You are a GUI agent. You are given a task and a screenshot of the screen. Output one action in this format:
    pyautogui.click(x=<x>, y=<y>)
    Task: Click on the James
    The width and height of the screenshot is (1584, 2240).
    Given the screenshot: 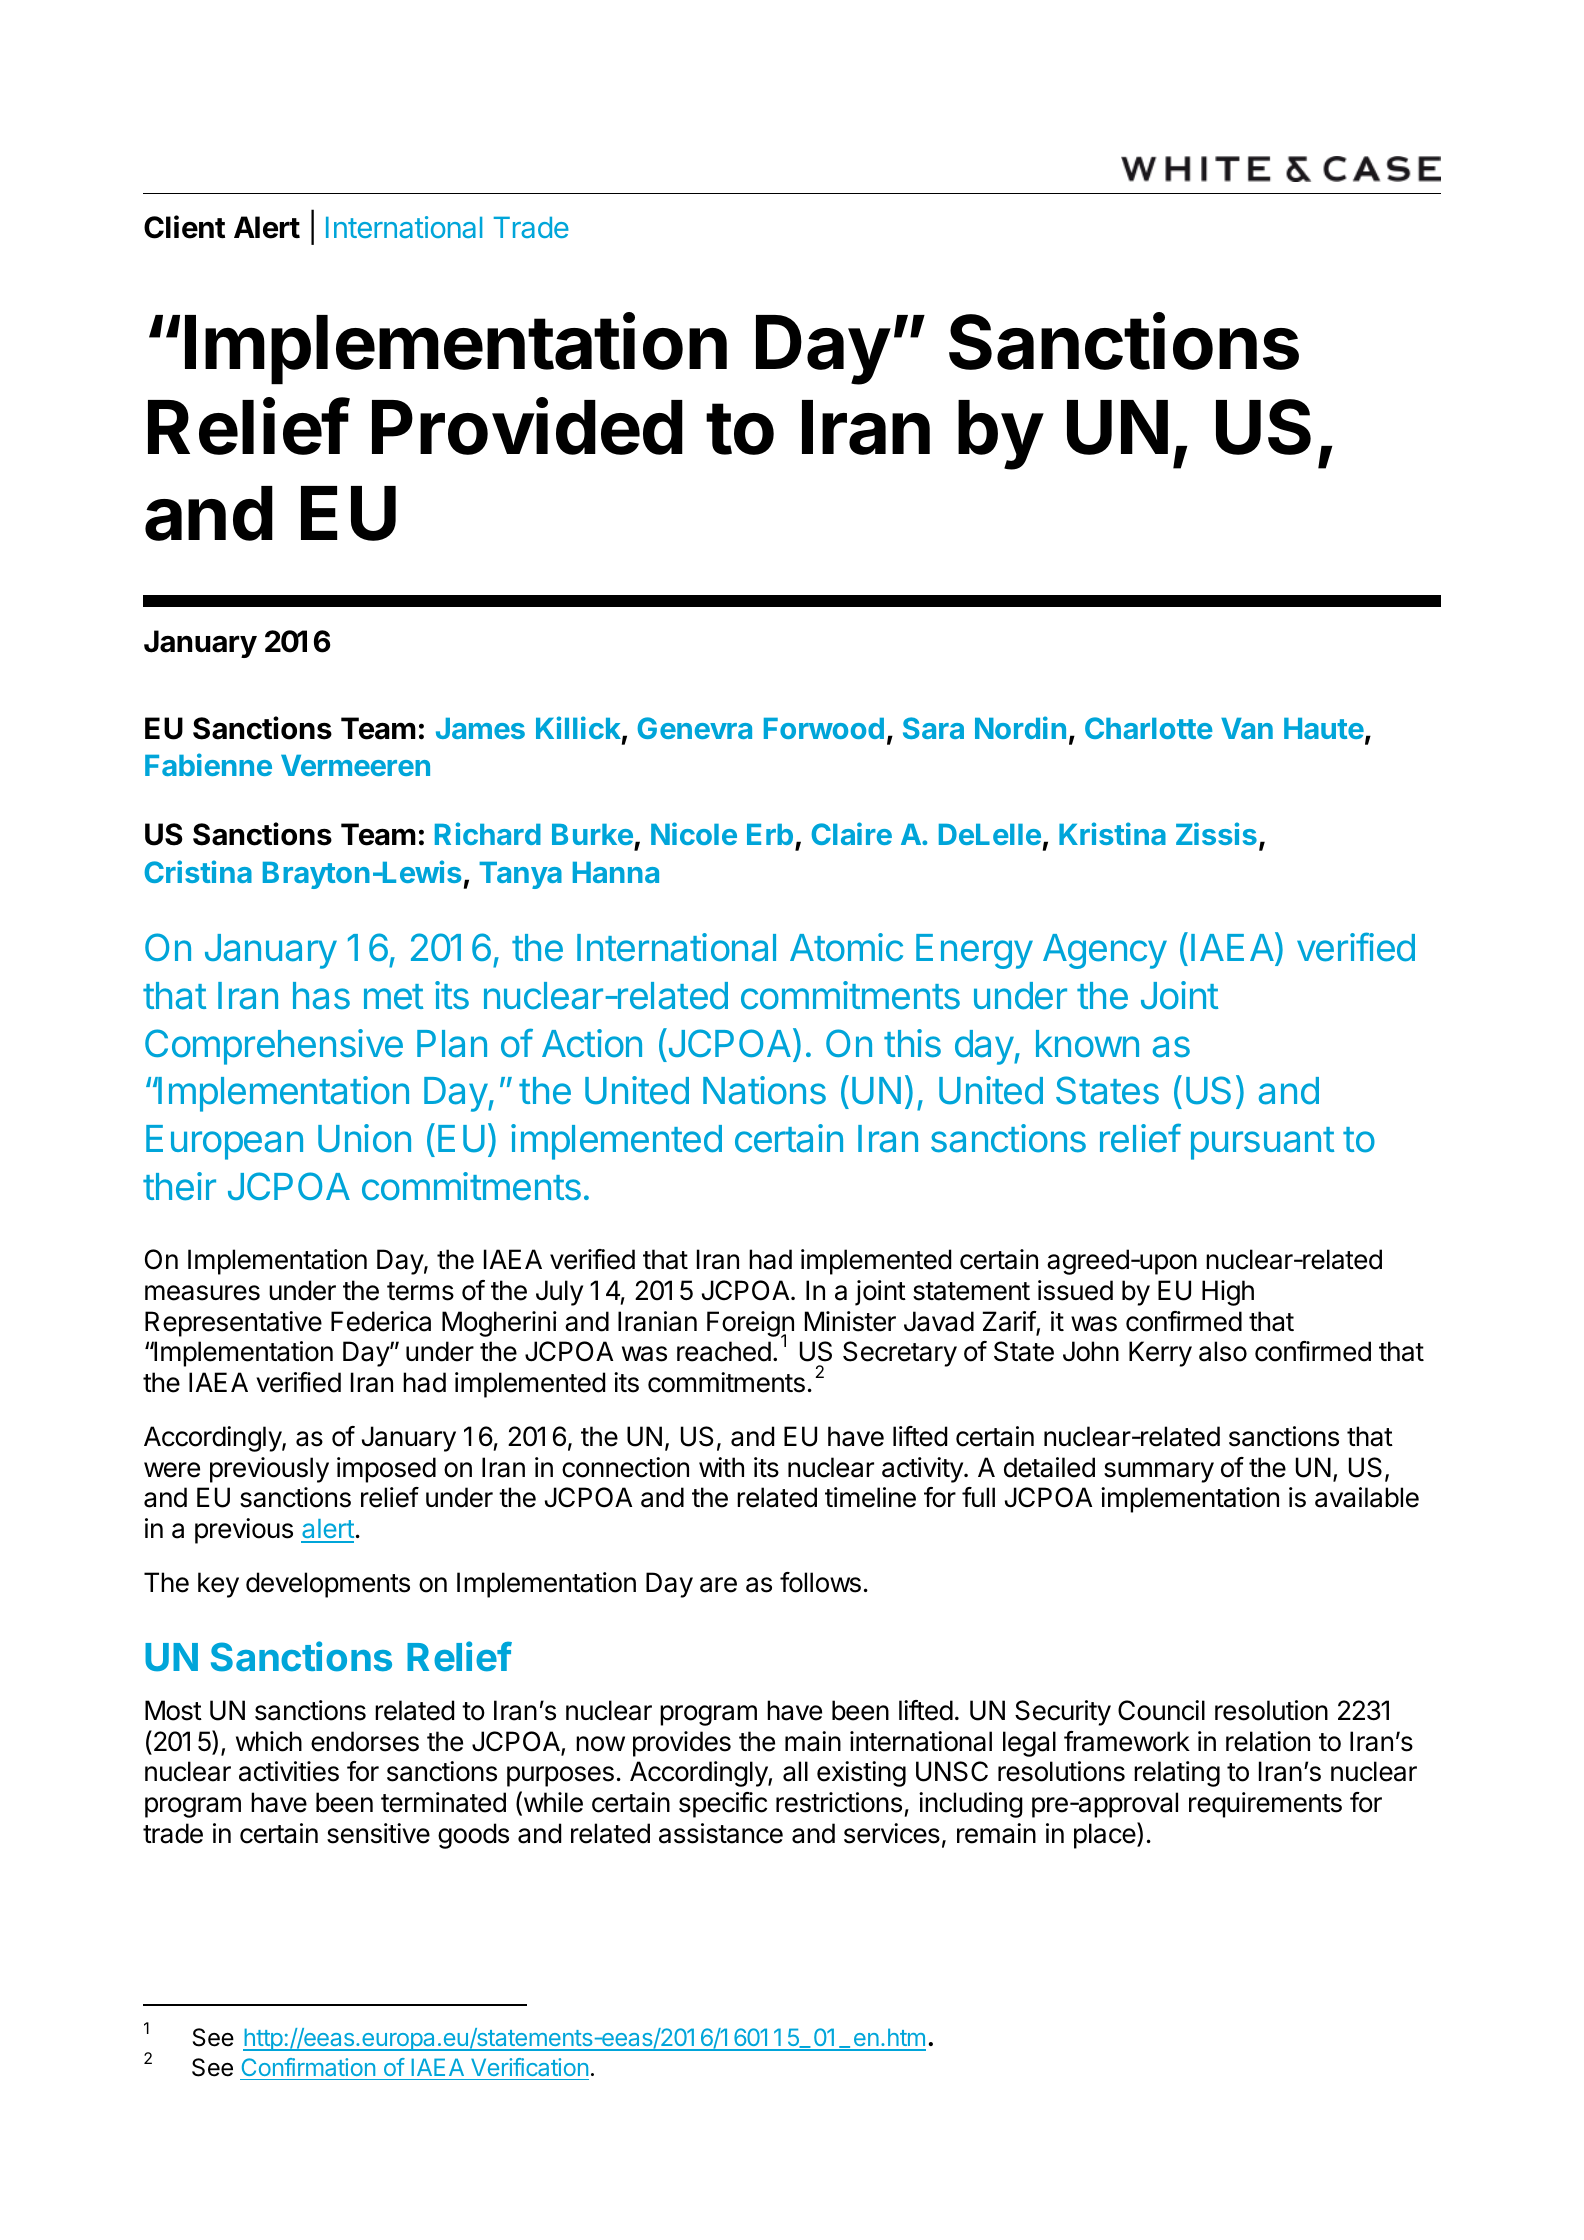 What is the action you would take?
    pyautogui.click(x=480, y=728)
